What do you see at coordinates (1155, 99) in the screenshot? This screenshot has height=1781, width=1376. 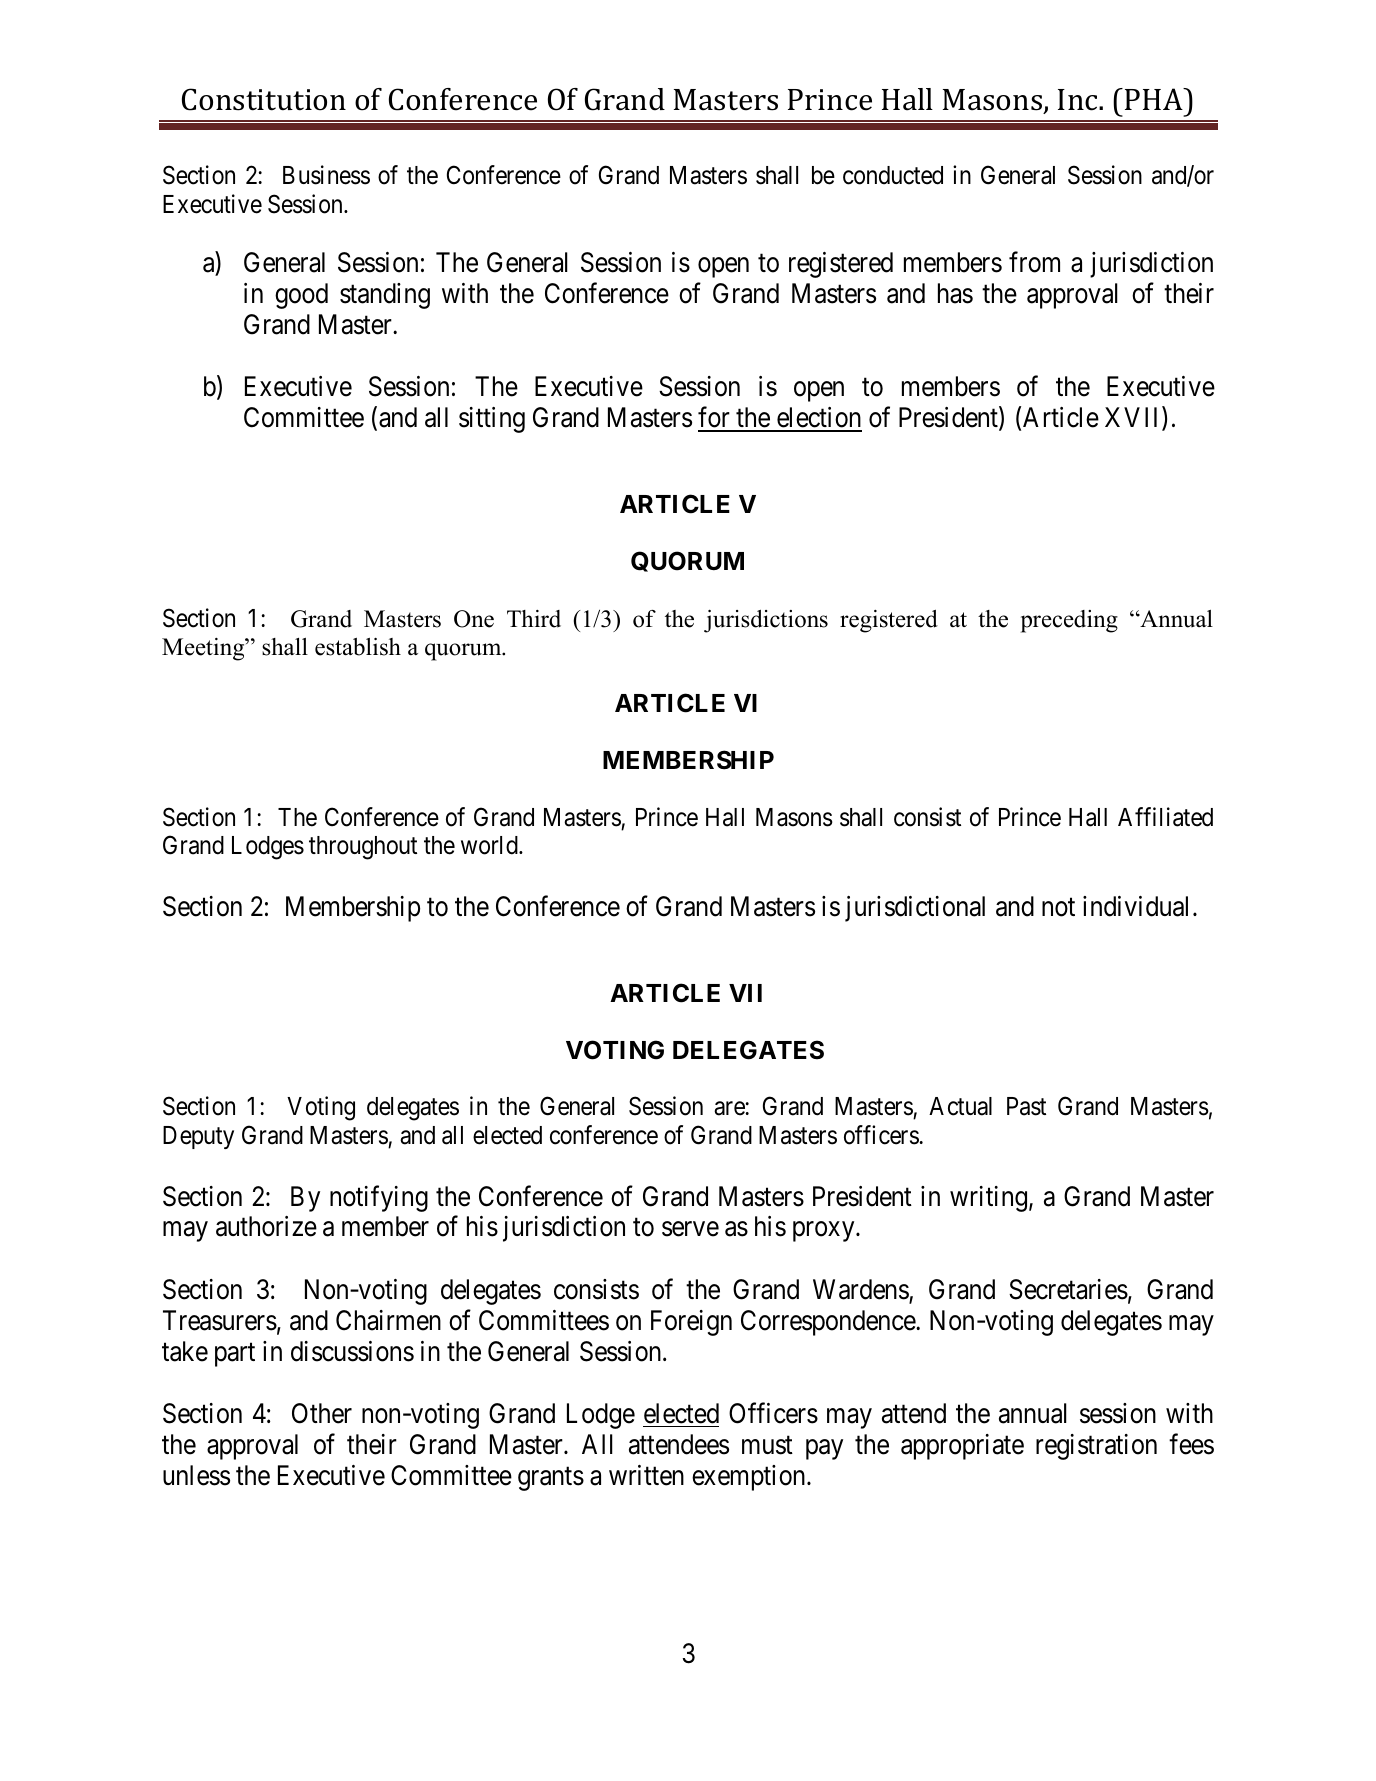 I see `PHA` at bounding box center [1155, 99].
